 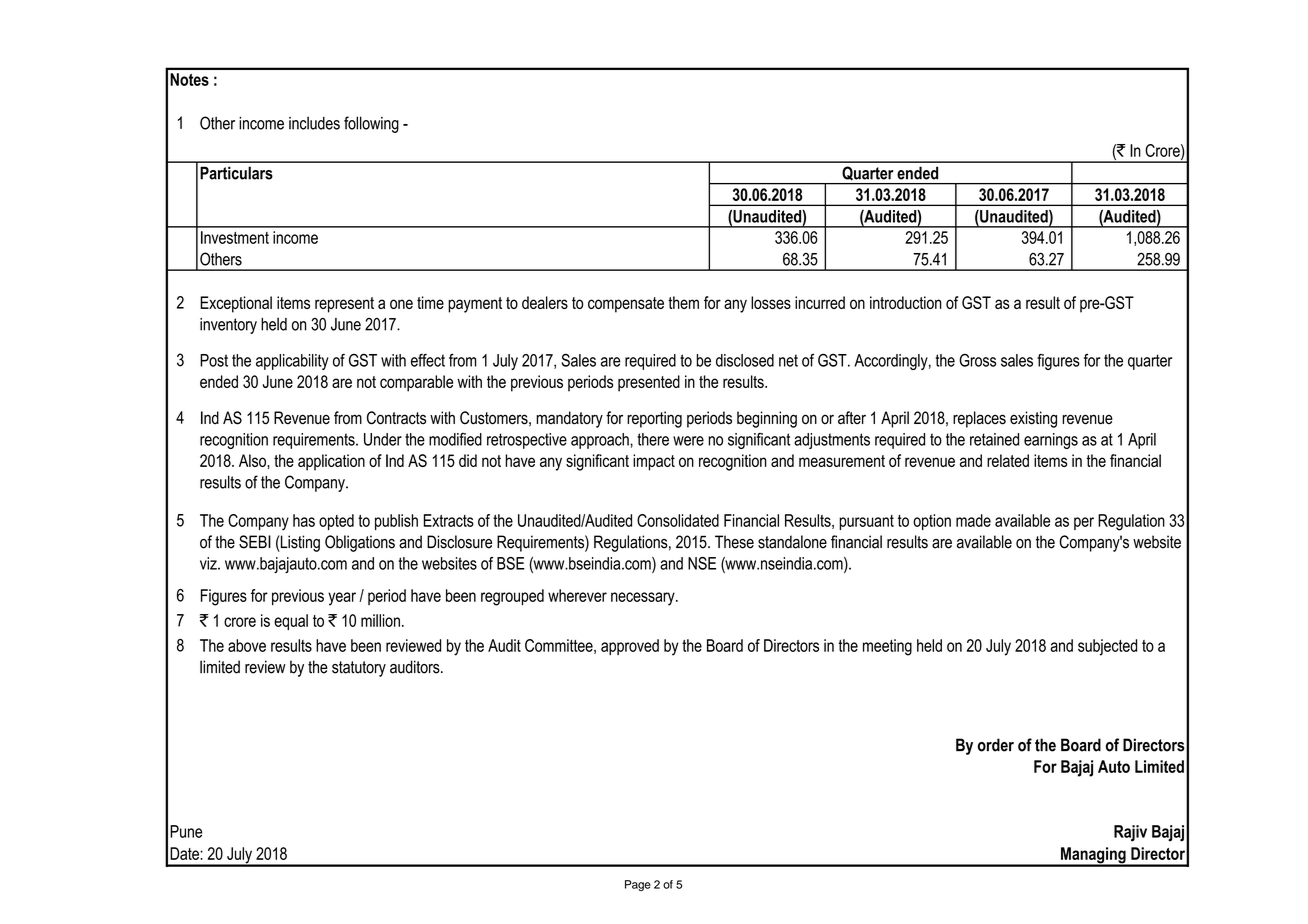 I want to click on Investment, so click(x=235, y=237).
